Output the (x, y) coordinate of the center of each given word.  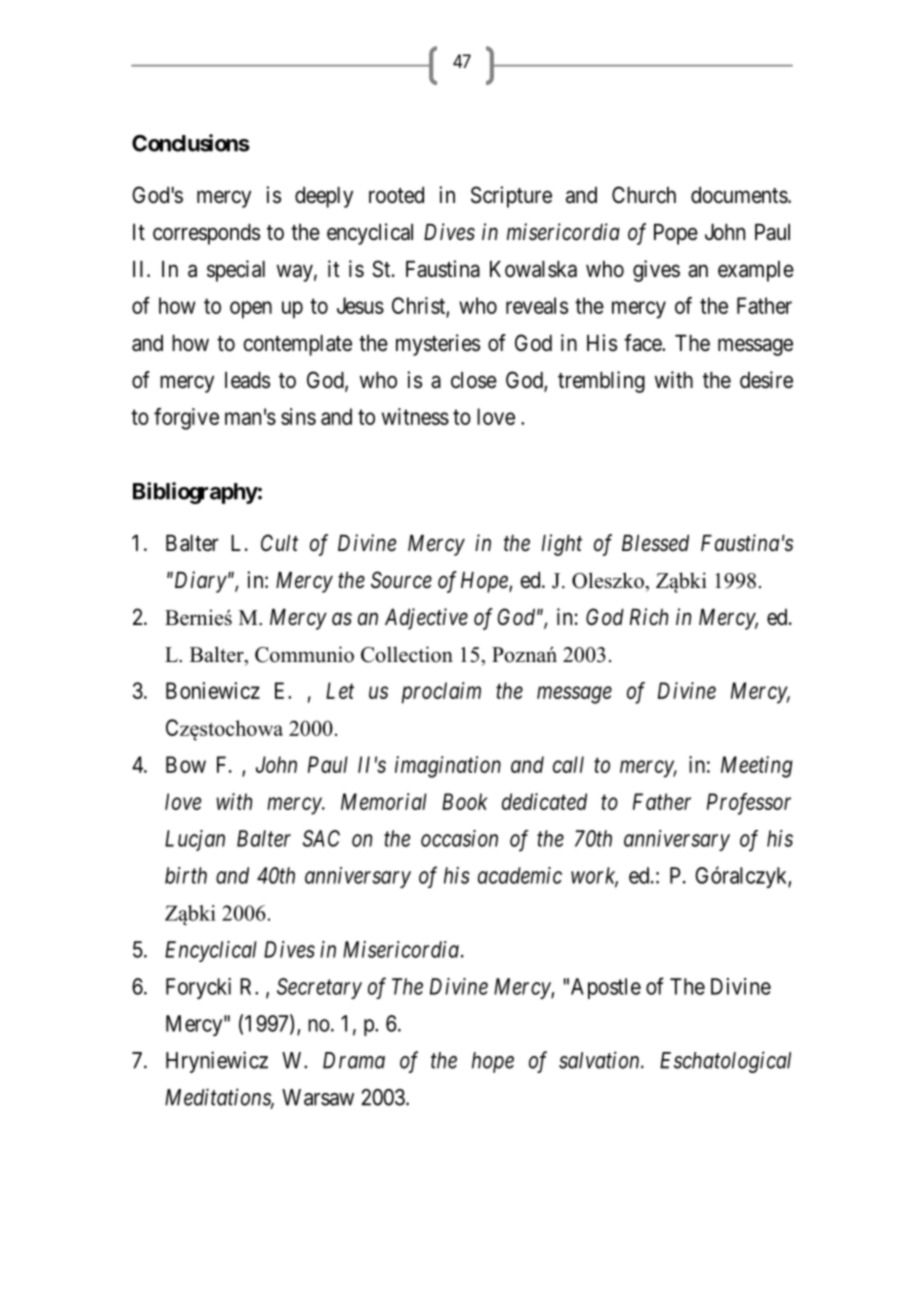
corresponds (206, 234)
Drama (354, 1060)
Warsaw (318, 1097)
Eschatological (725, 1062)
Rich (649, 617)
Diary (199, 582)
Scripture (511, 197)
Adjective (426, 619)
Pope (676, 234)
